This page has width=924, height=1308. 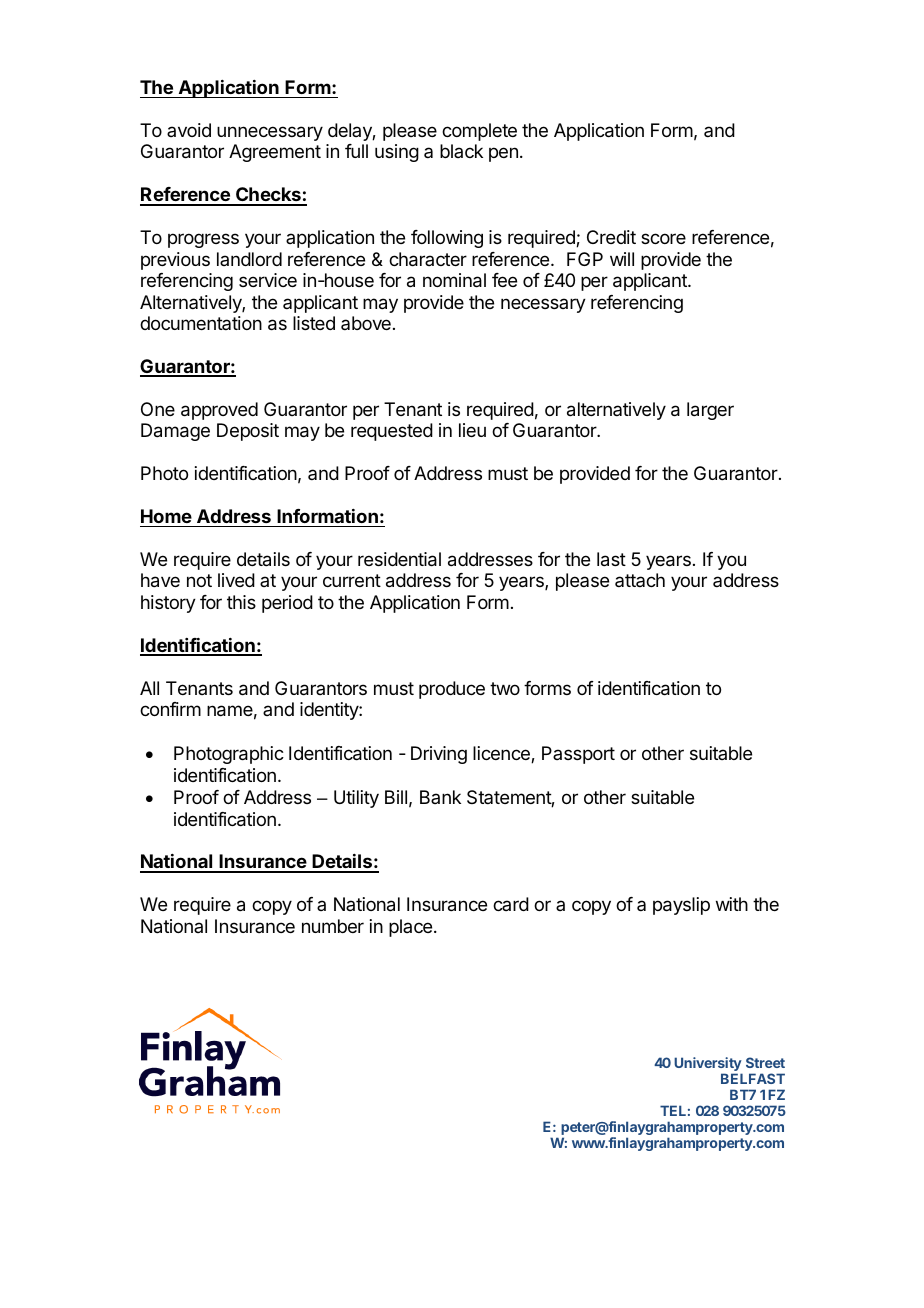 What do you see at coordinates (189, 130) in the page?
I see `avoid` at bounding box center [189, 130].
